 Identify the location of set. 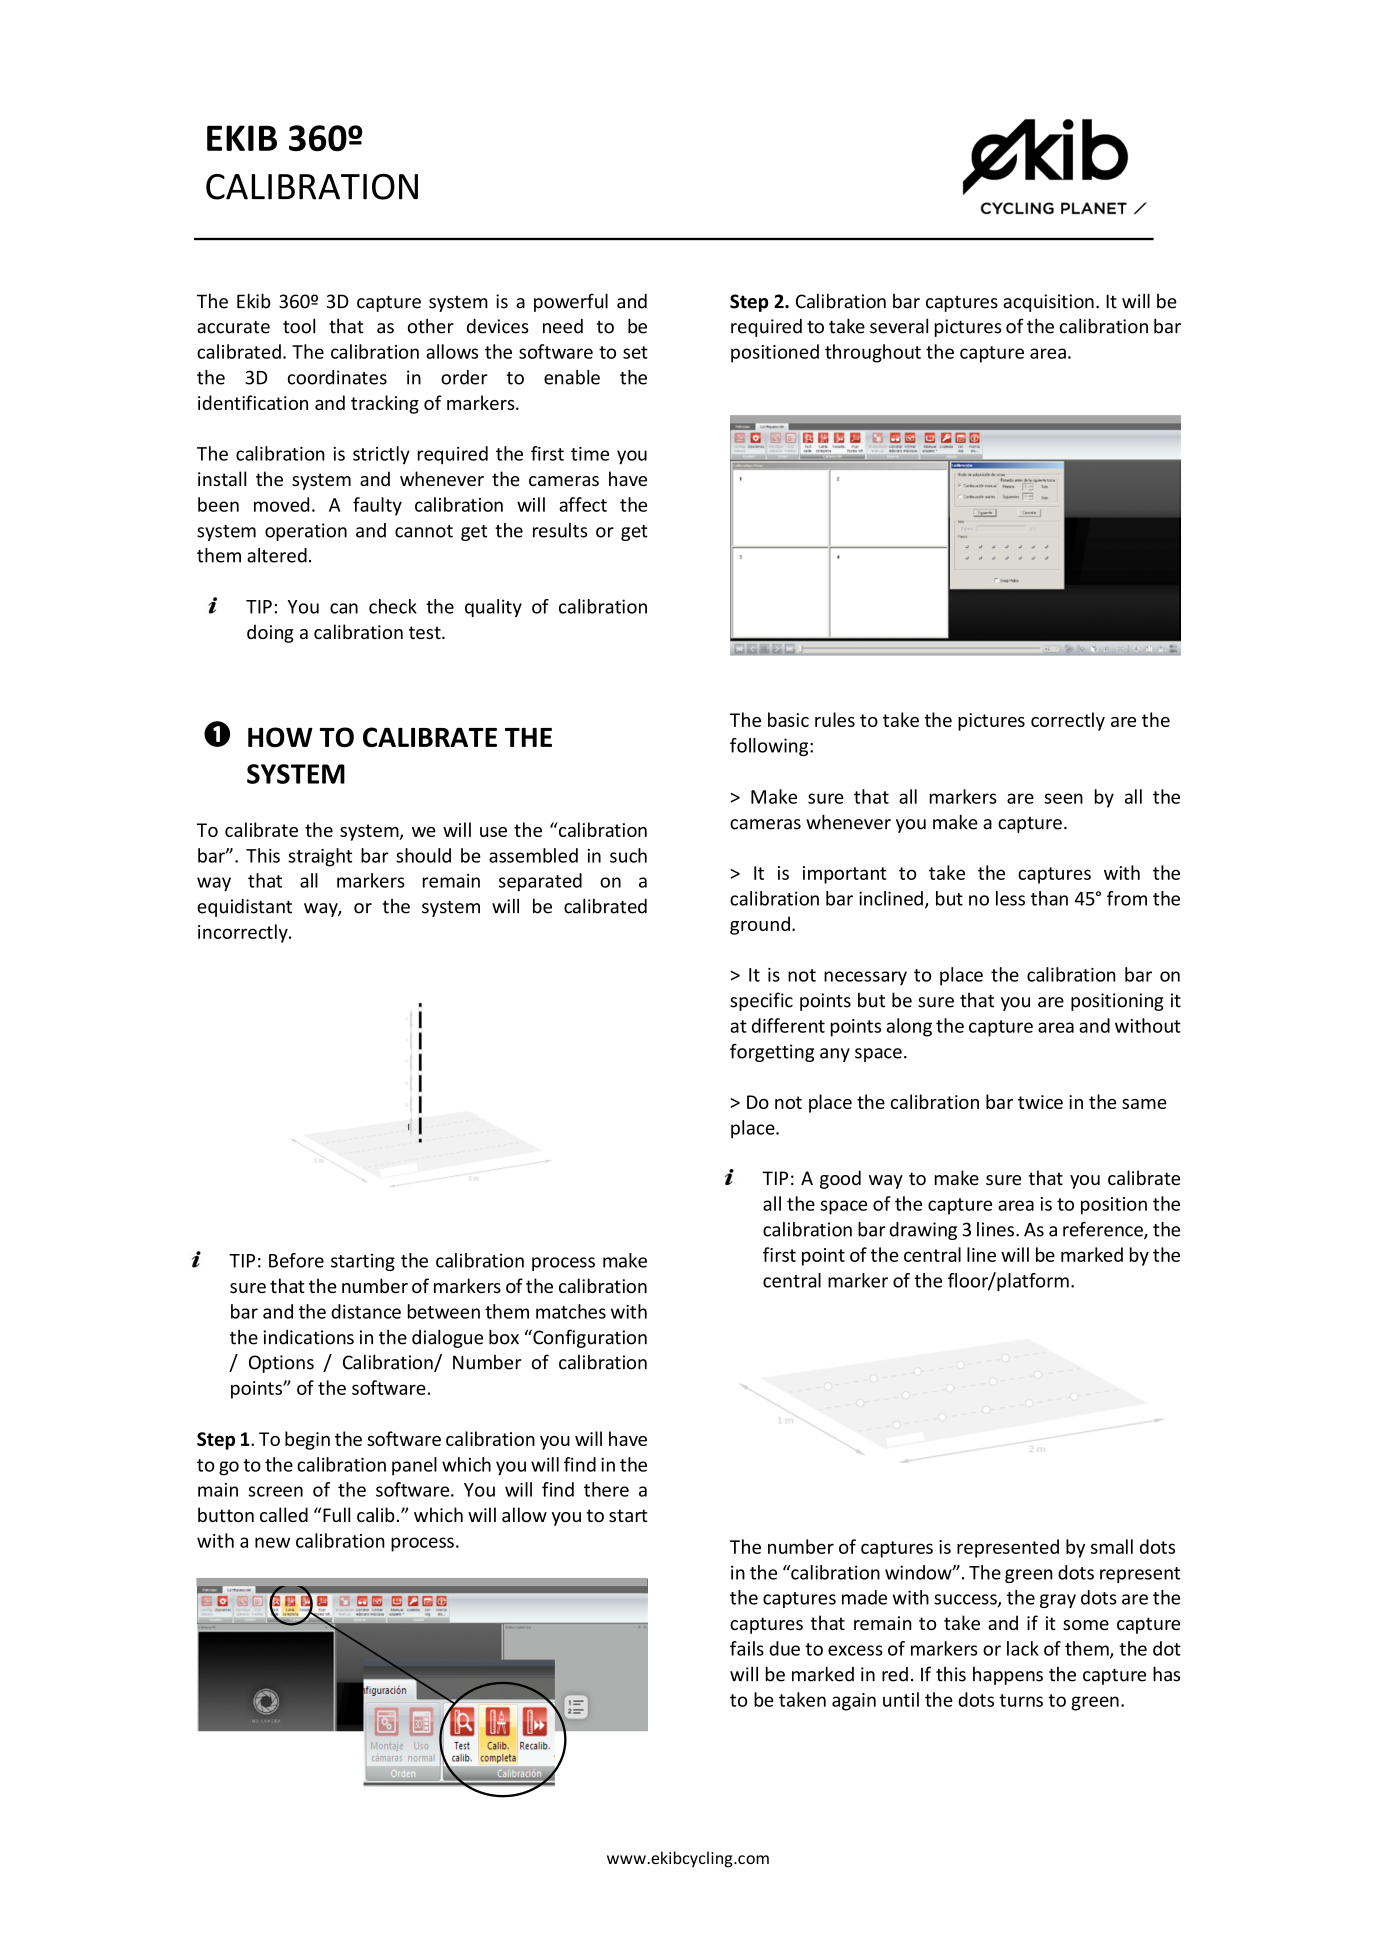
(635, 352).
